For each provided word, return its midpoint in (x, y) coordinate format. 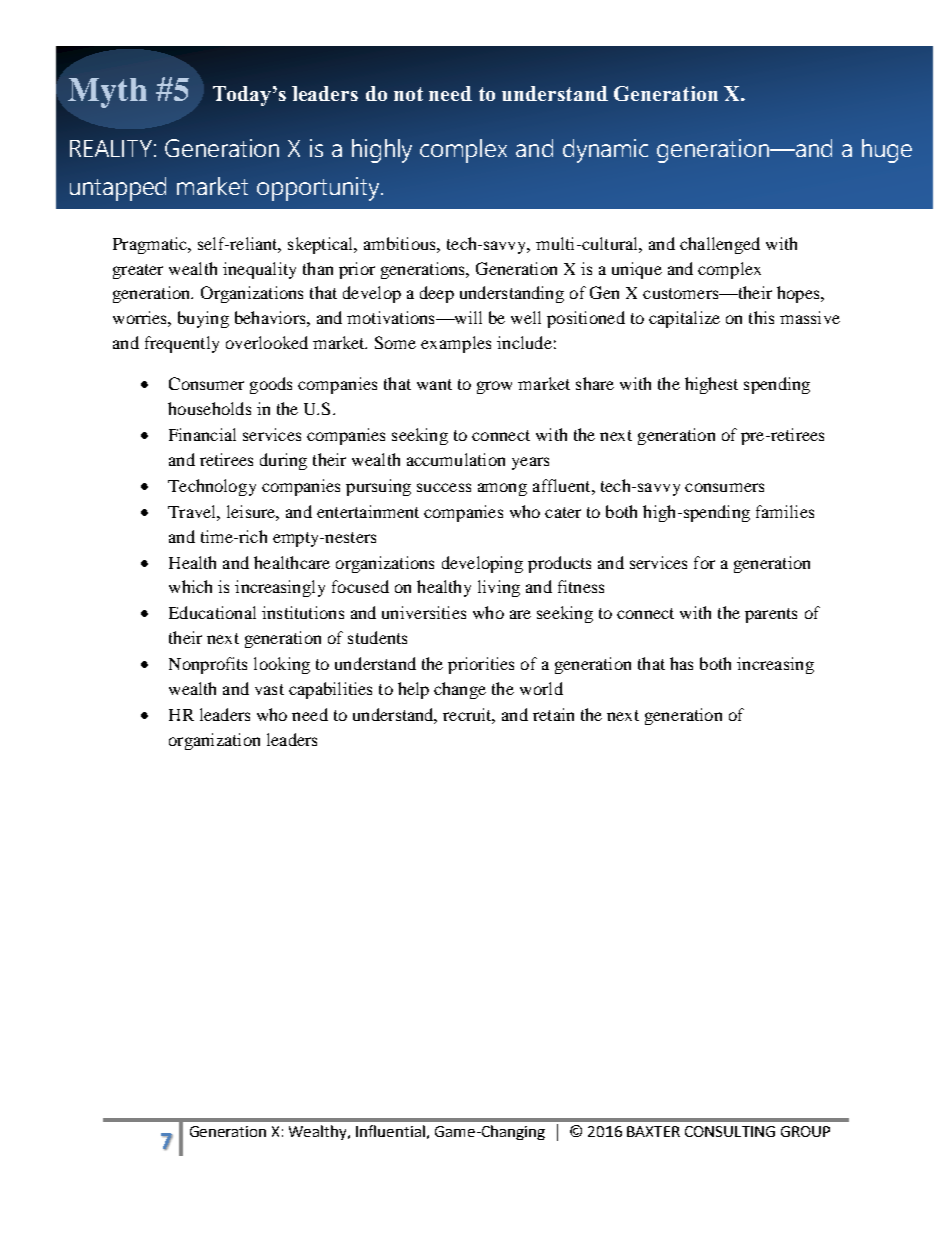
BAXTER (653, 1131)
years (530, 463)
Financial (202, 434)
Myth (107, 93)
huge (887, 151)
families (785, 511)
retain (553, 714)
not (408, 94)
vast (269, 689)
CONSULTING (730, 1131)
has (681, 663)
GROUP (805, 1131)
